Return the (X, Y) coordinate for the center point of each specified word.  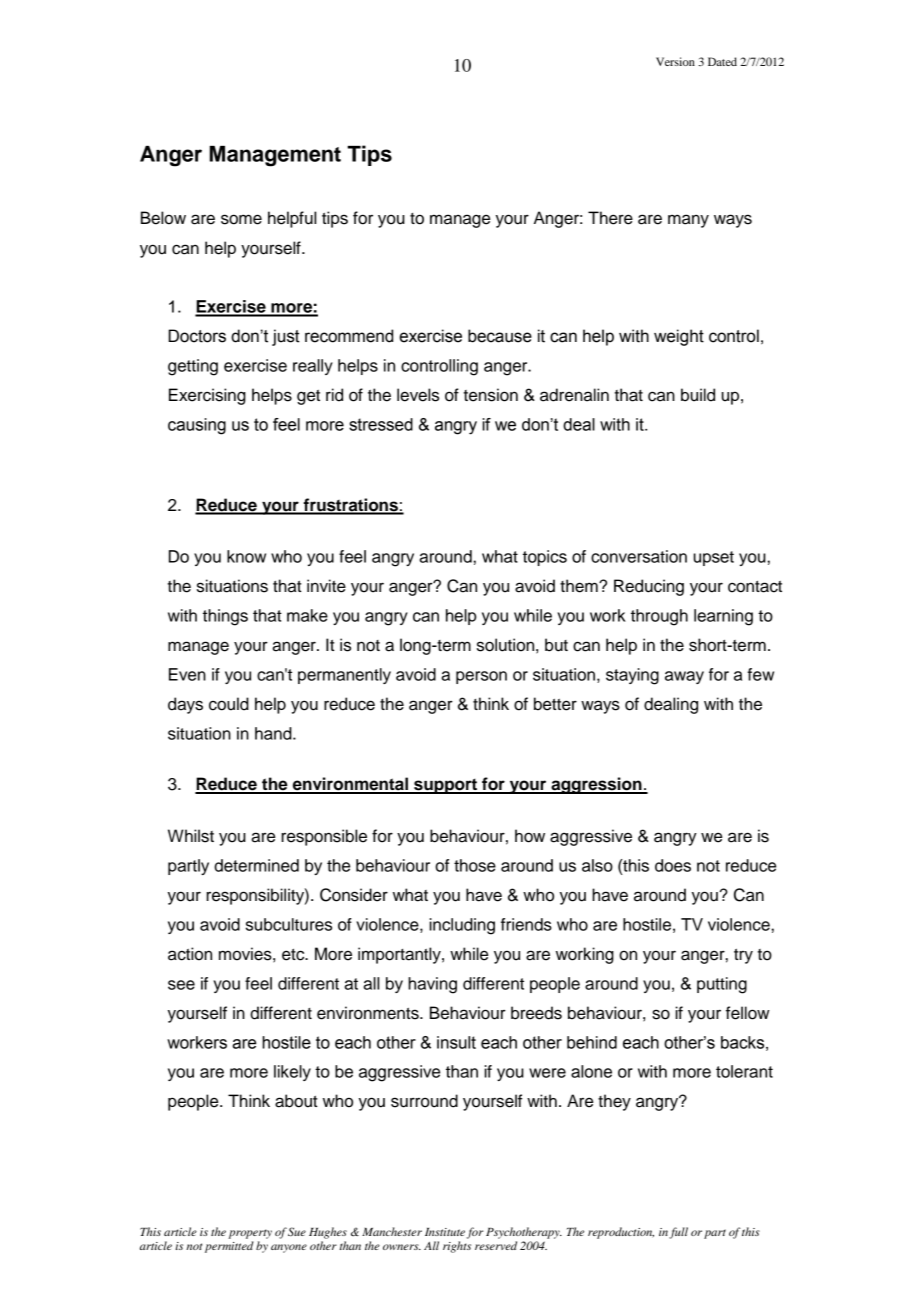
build (698, 395)
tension (490, 395)
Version (675, 61)
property (250, 1234)
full (678, 1233)
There (610, 218)
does (673, 865)
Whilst (191, 836)
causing (197, 426)
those (475, 865)
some (241, 219)
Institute (445, 1232)
